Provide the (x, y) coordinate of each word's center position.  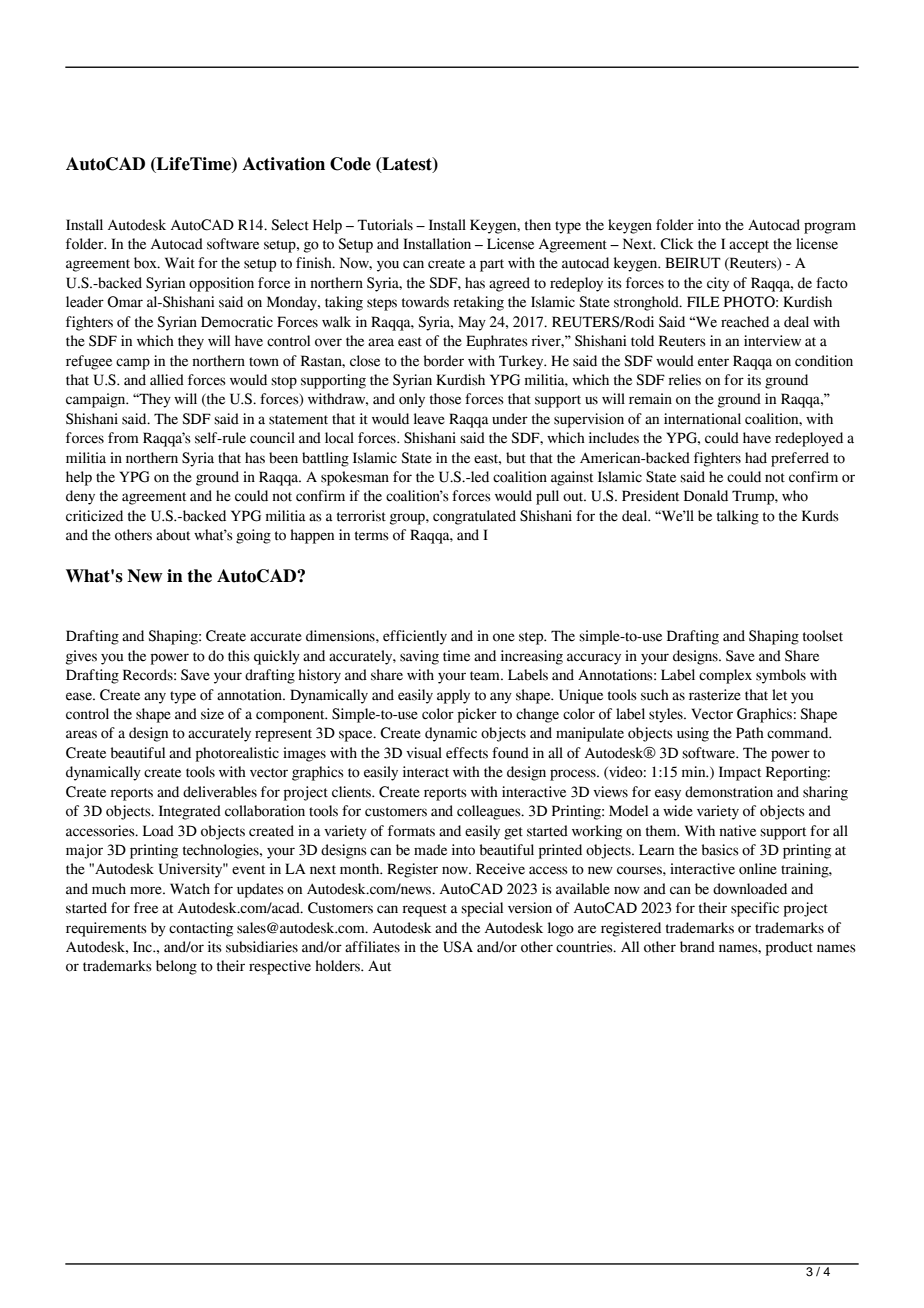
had (756, 458)
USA (458, 947)
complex (725, 676)
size (212, 714)
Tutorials (385, 225)
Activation (283, 164)
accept (749, 246)
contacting (201, 929)
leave (429, 419)
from (123, 438)
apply (453, 696)
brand (697, 947)
